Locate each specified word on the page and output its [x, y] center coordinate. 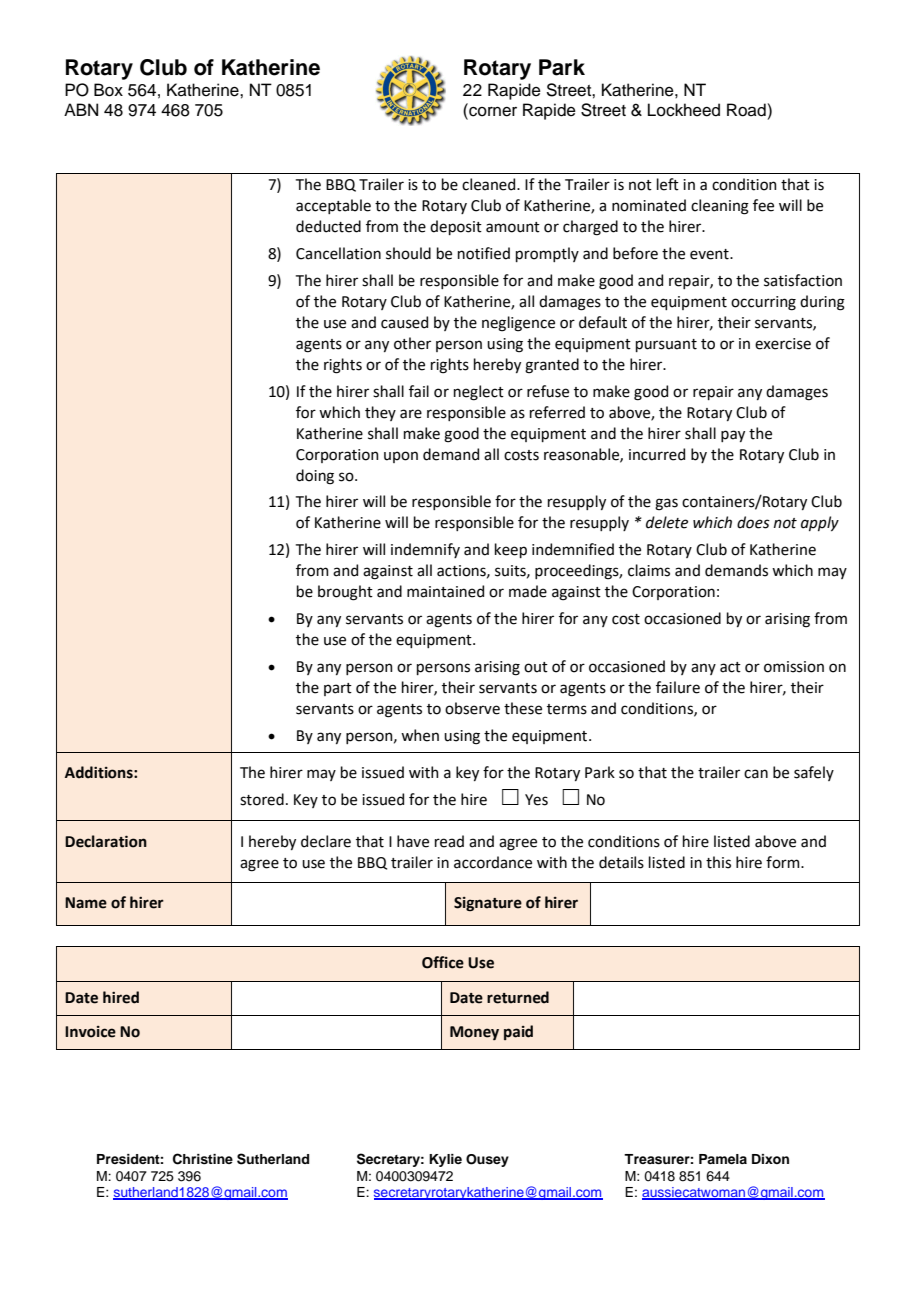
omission [794, 667]
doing [315, 477]
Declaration [106, 841]
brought [345, 593]
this [718, 862]
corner [492, 111]
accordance [493, 862]
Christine [203, 1159]
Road [746, 110]
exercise [783, 344]
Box [108, 90]
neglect [479, 393]
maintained [445, 591]
